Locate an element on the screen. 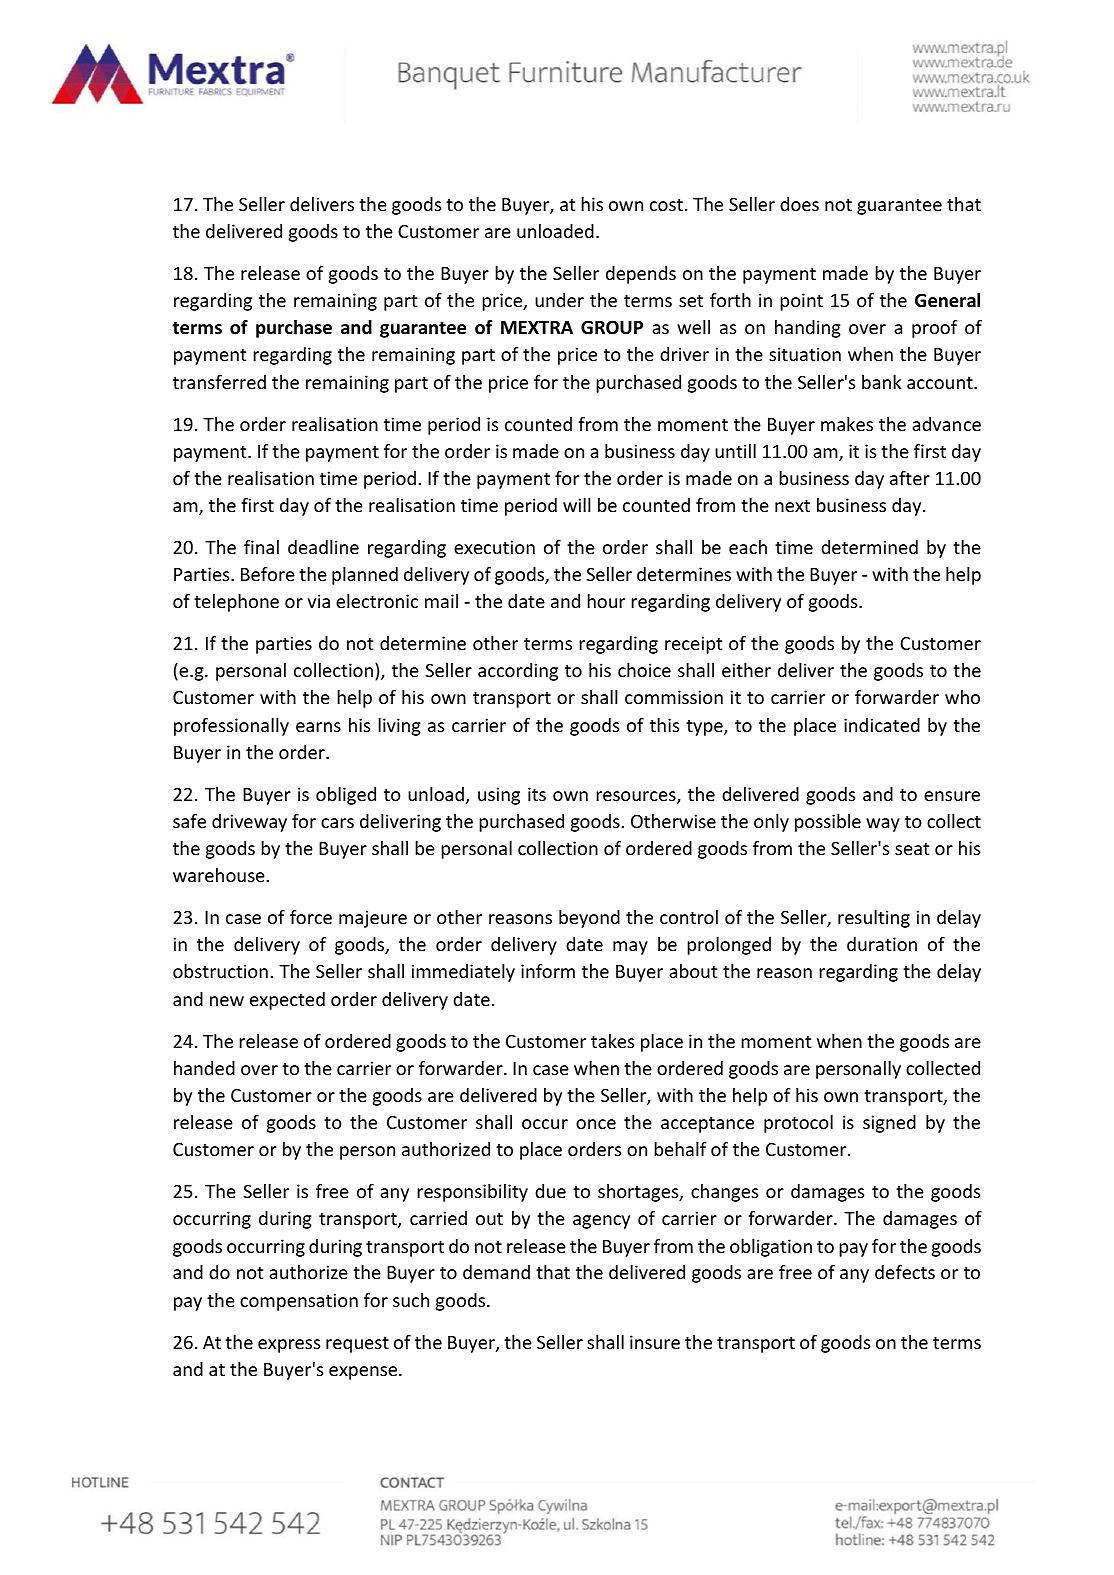 This screenshot has height=1575, width=1114. handed is located at coordinates (204, 1068).
